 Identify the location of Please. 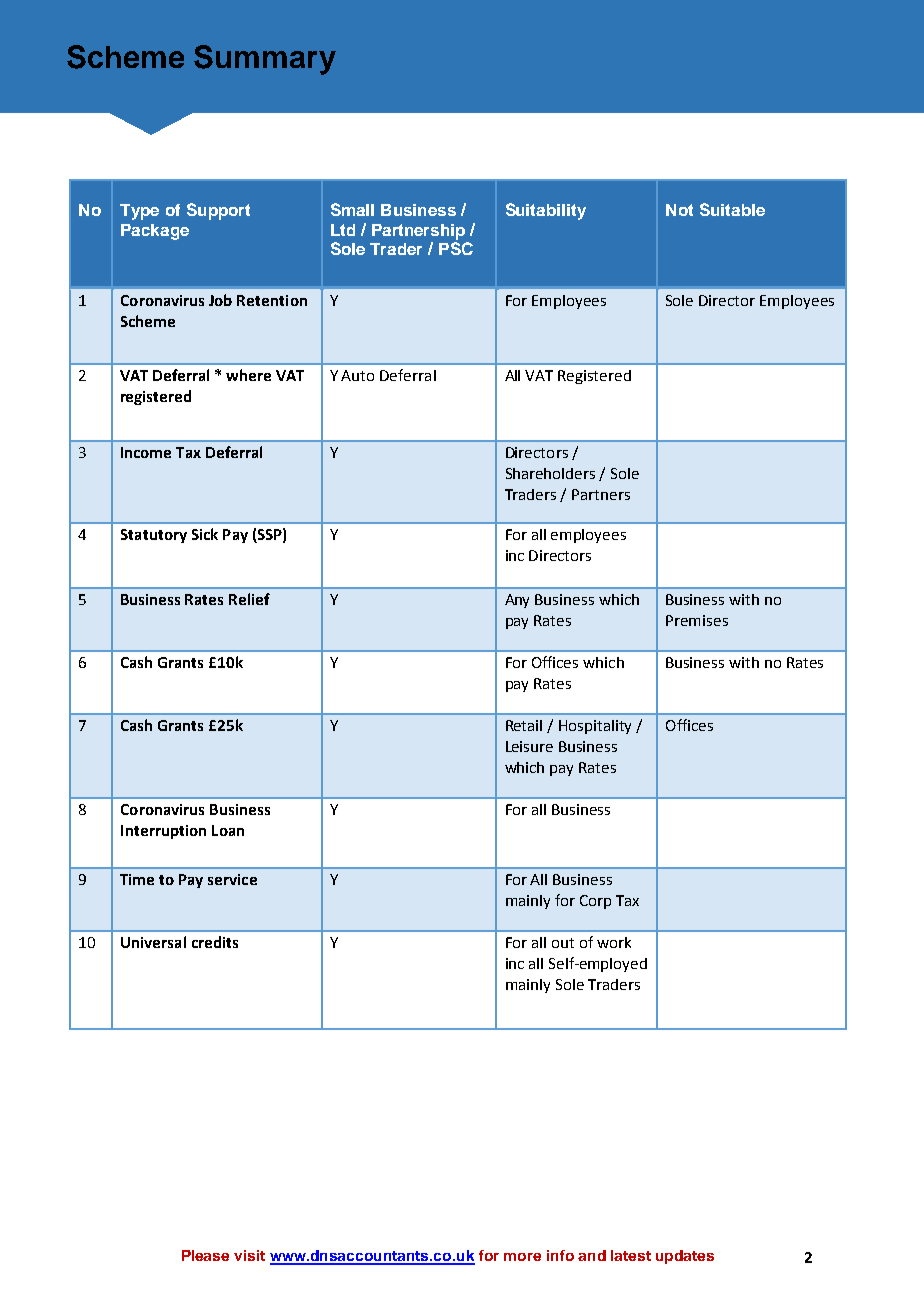
(205, 1255).
